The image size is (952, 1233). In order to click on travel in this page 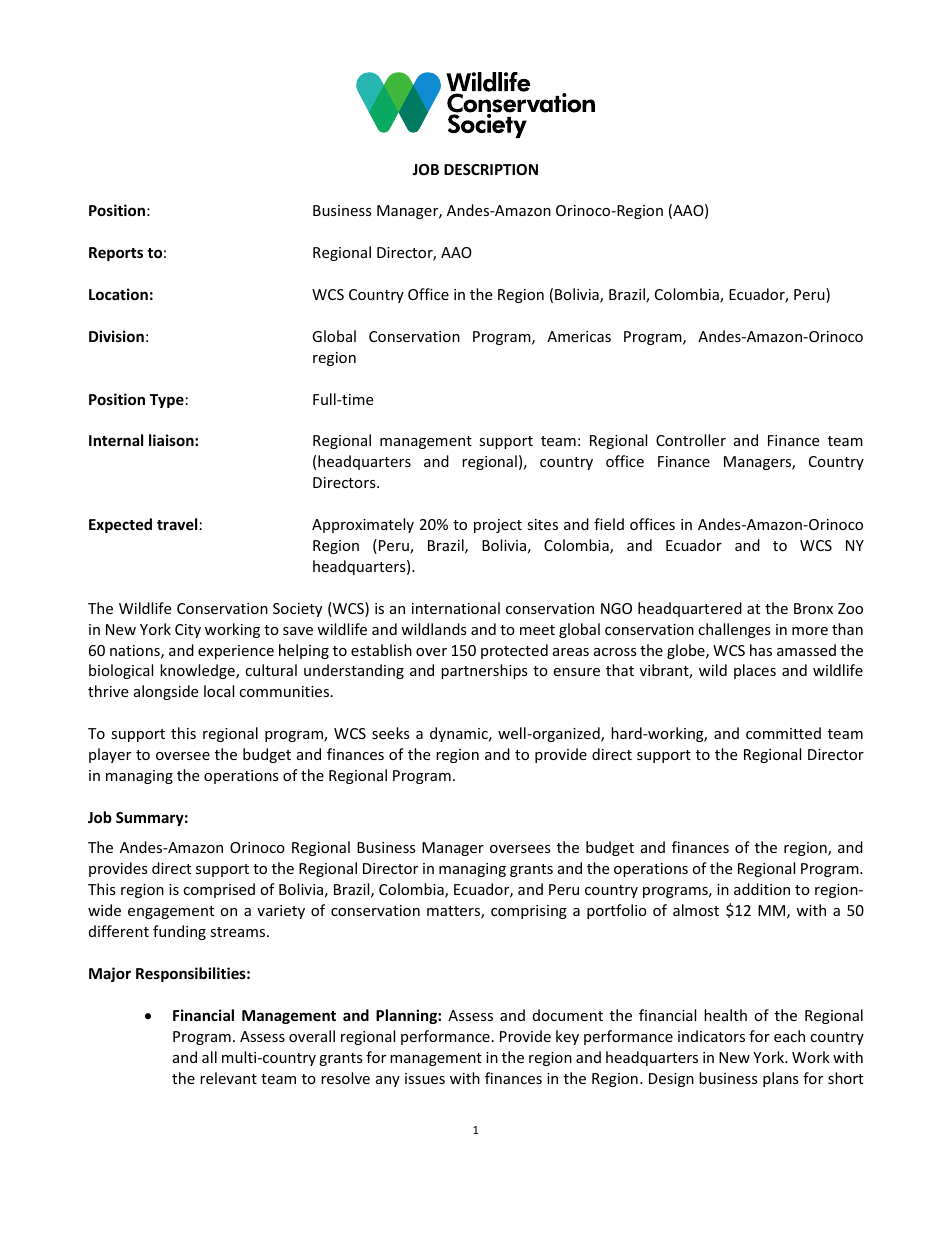, I will do `click(177, 524)`.
